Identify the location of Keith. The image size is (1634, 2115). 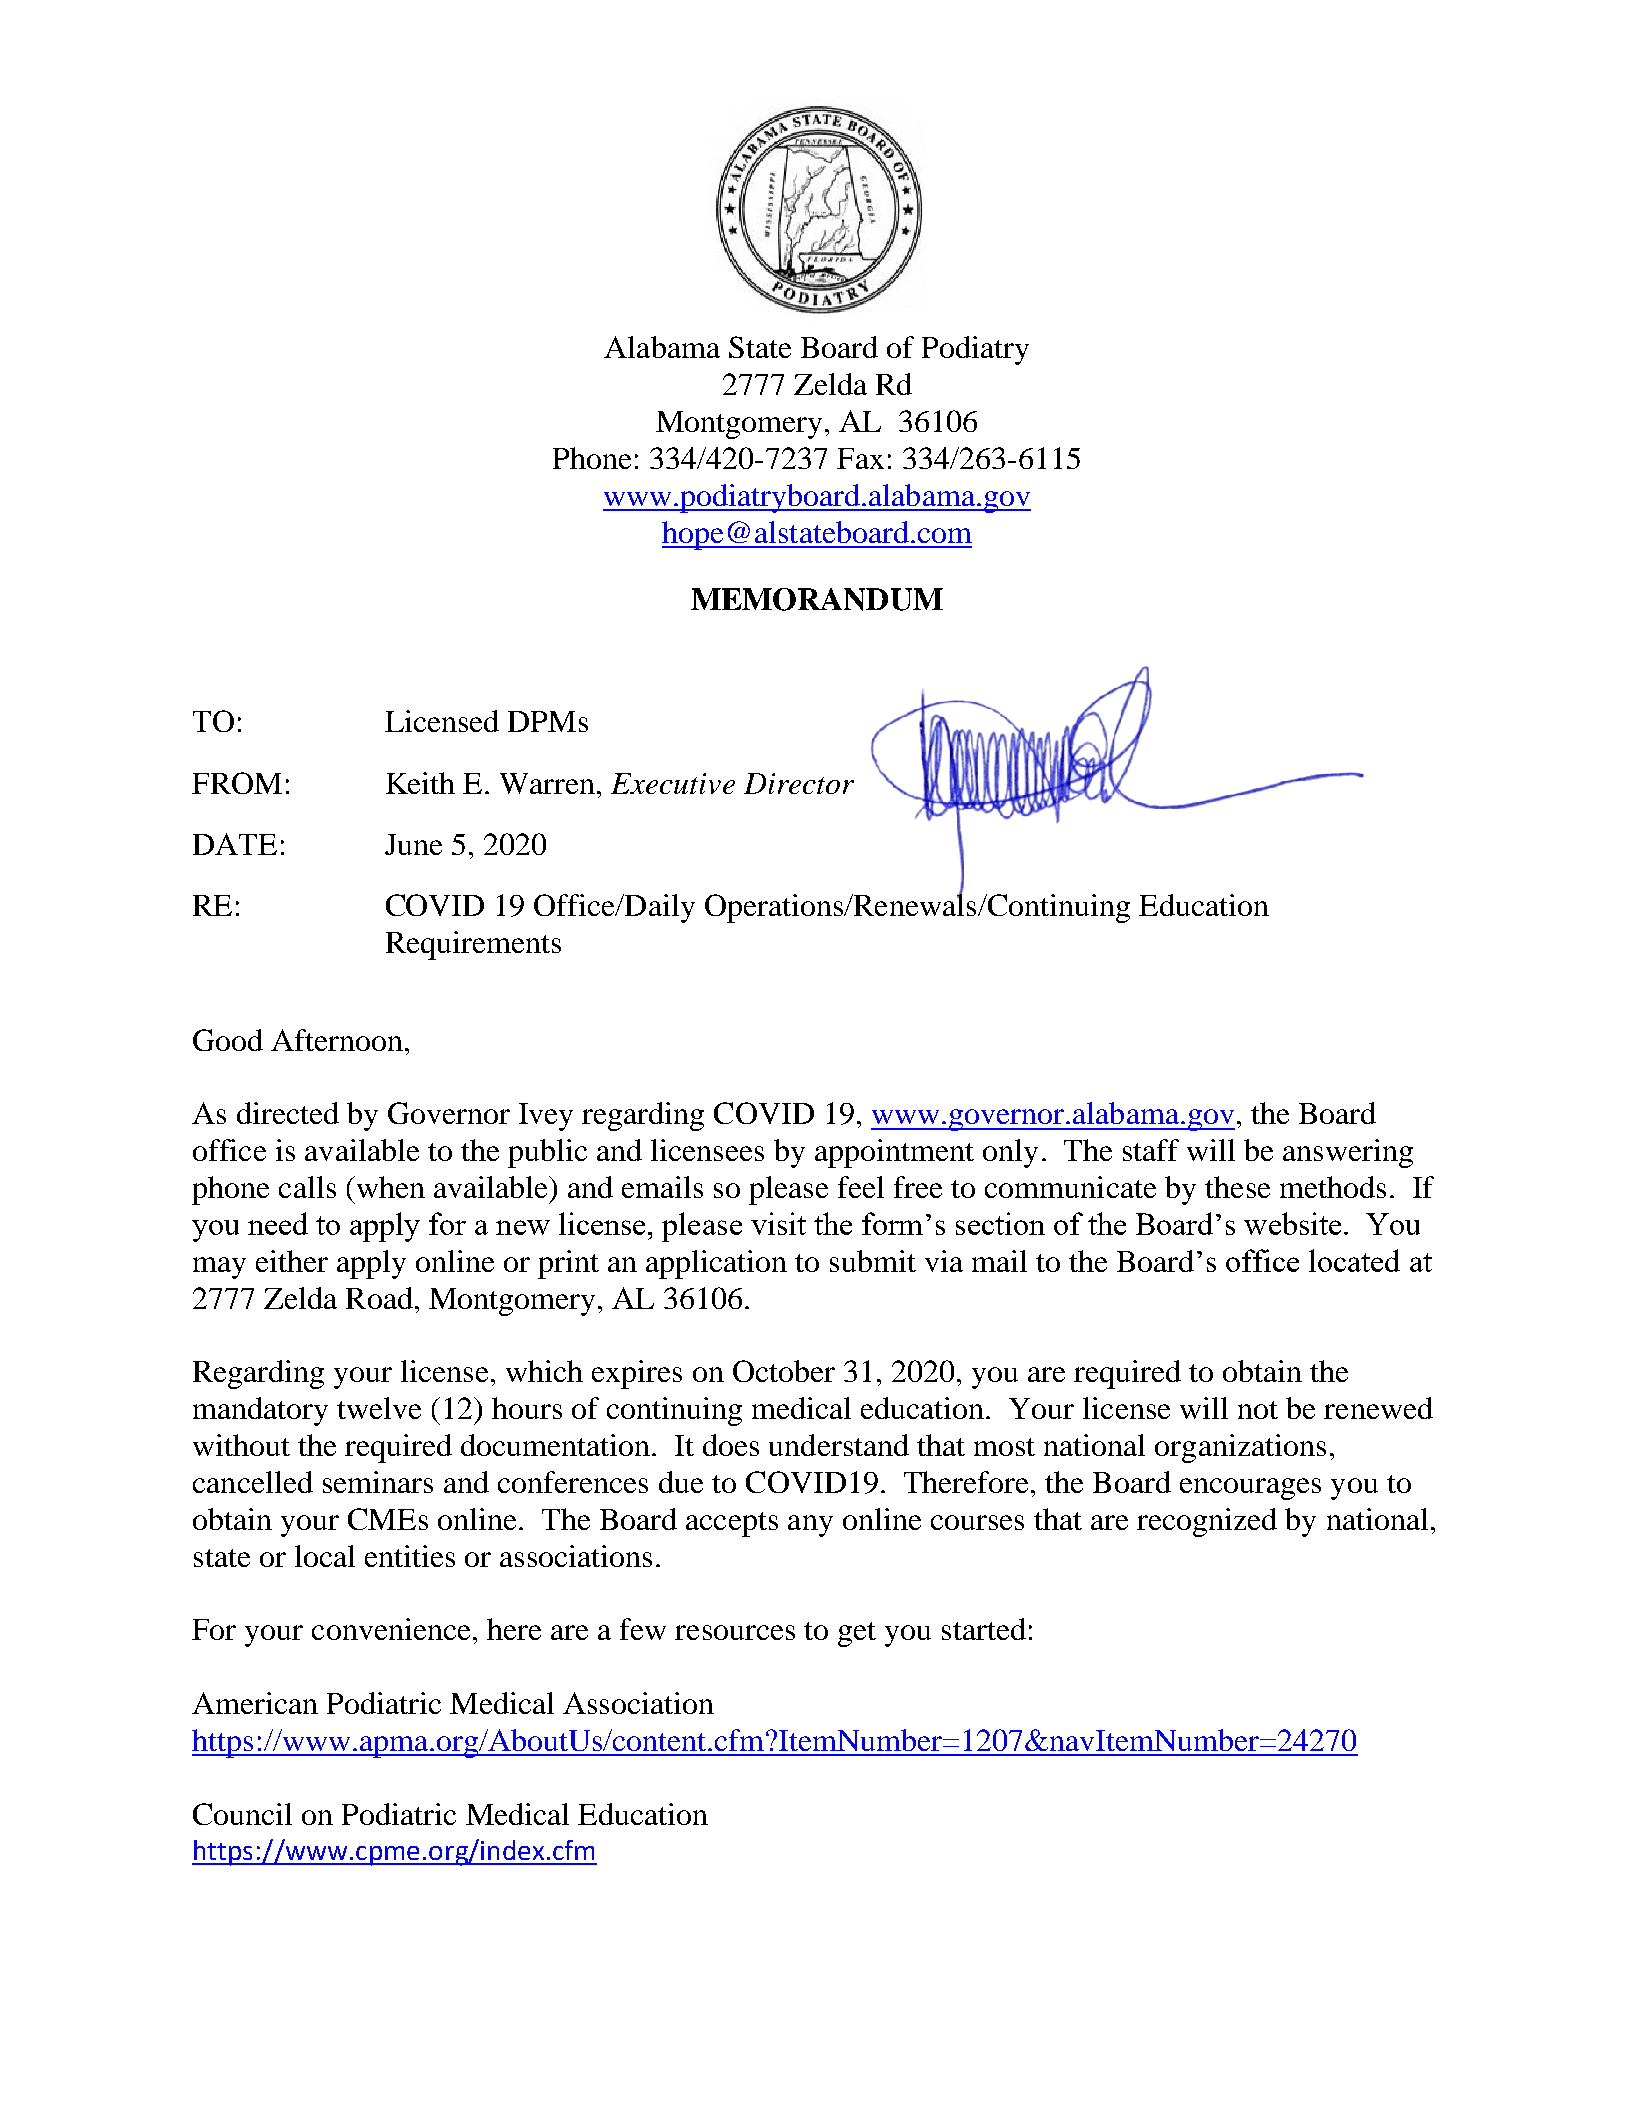
(420, 783).
